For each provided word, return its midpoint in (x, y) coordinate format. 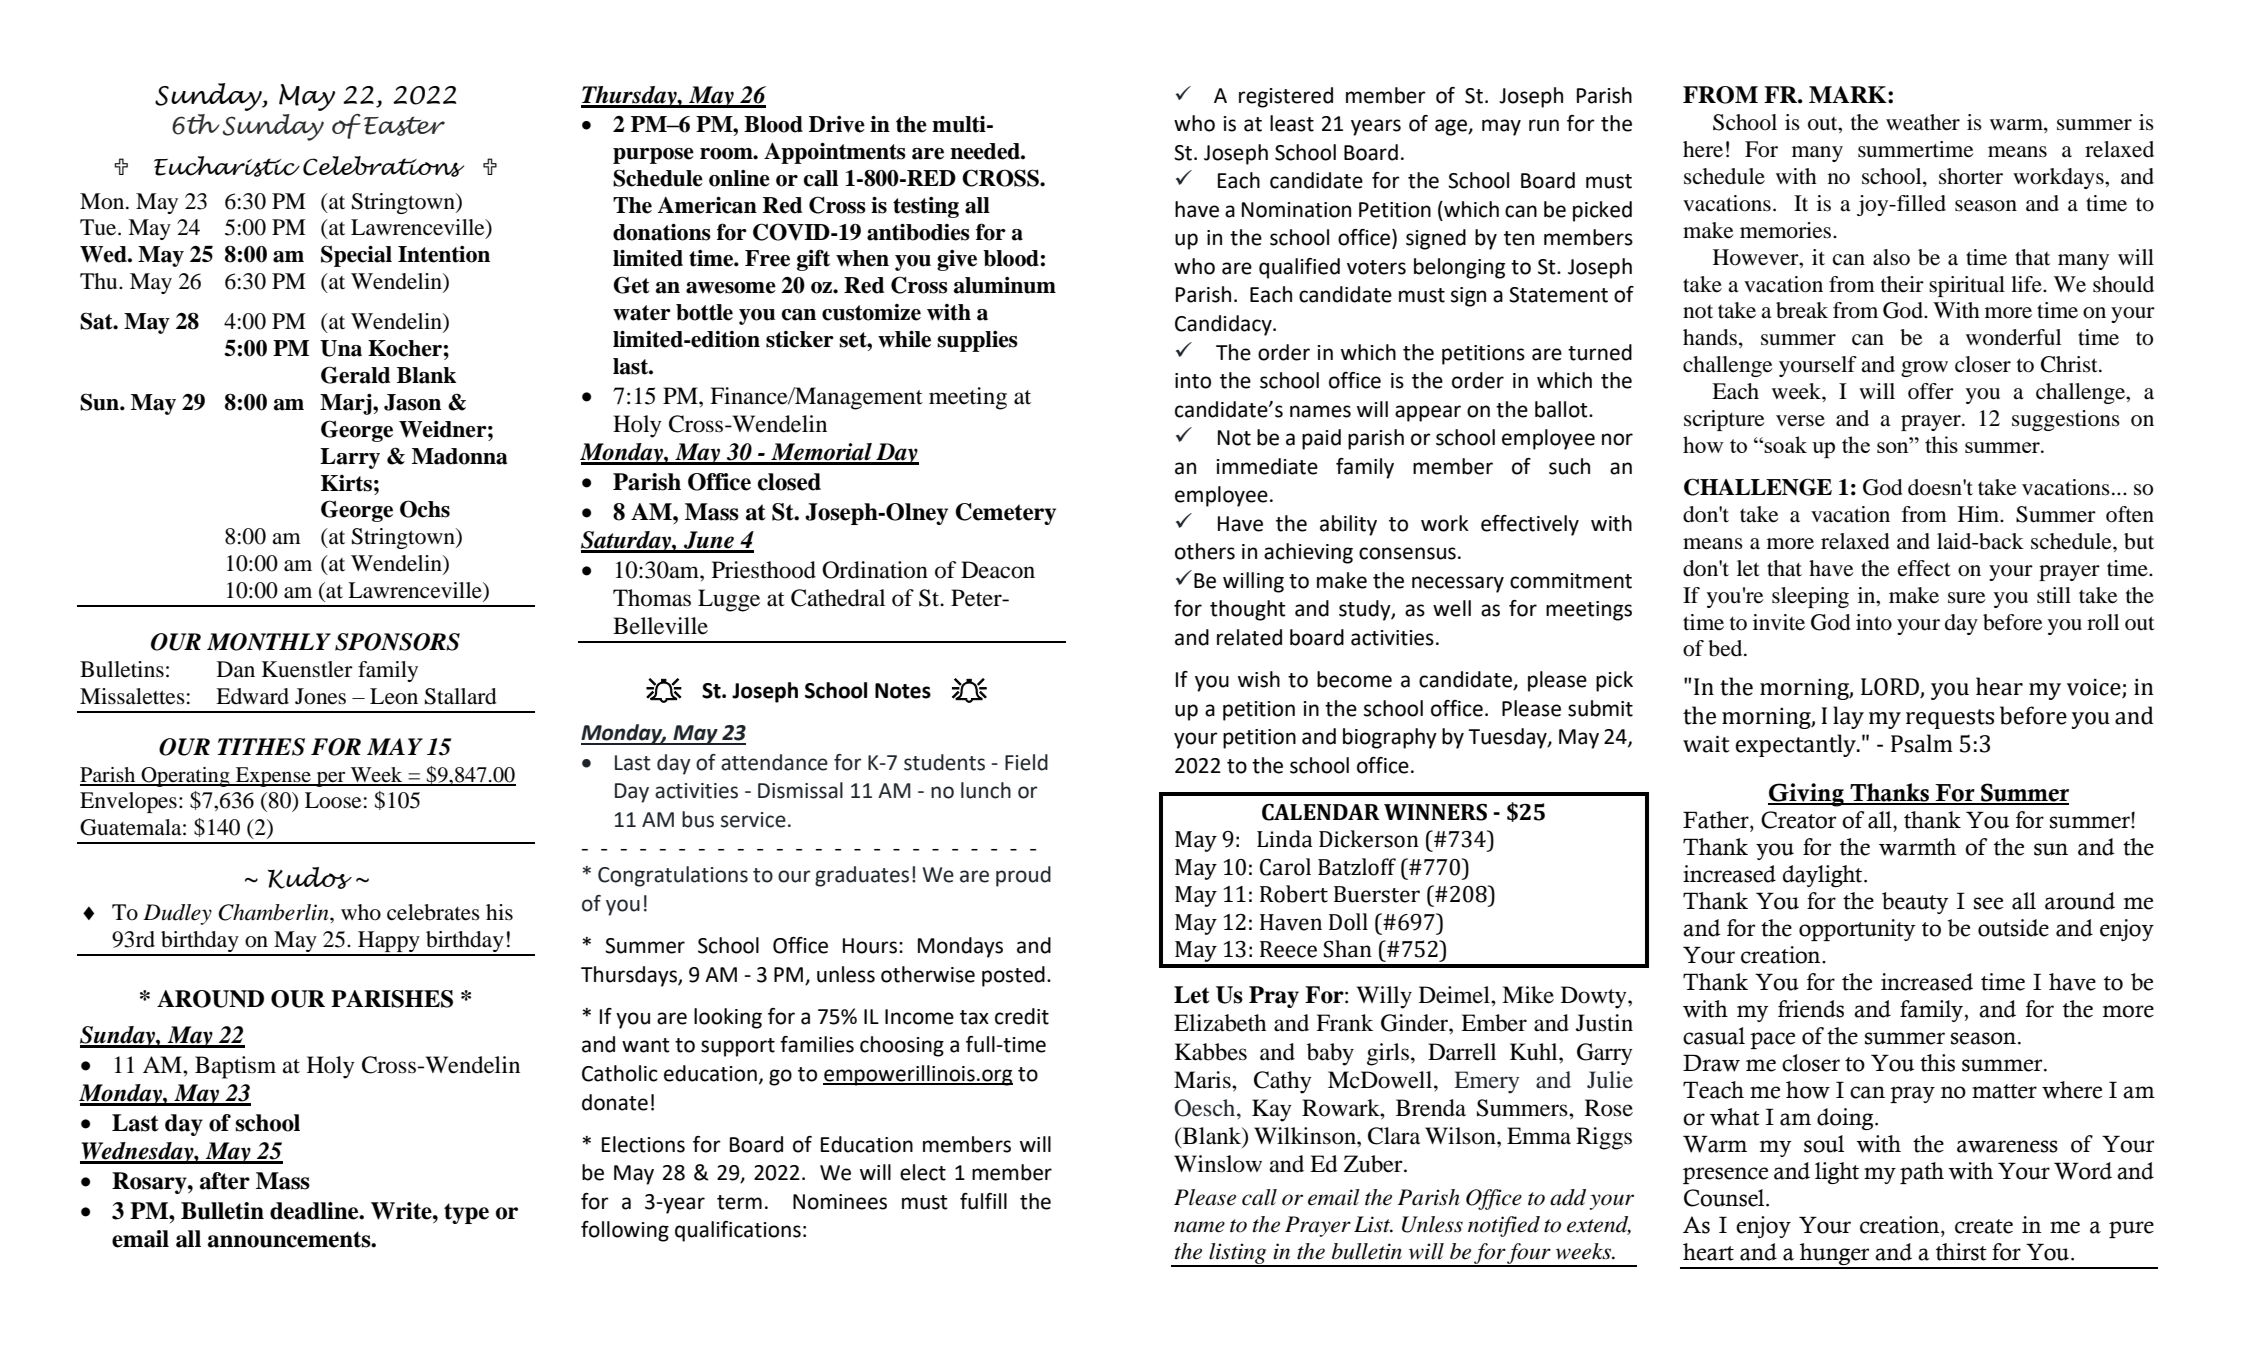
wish (1259, 679)
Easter (404, 126)
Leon (394, 696)
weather (1923, 122)
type (466, 1213)
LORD (1891, 688)
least (1292, 123)
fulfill (983, 1201)
